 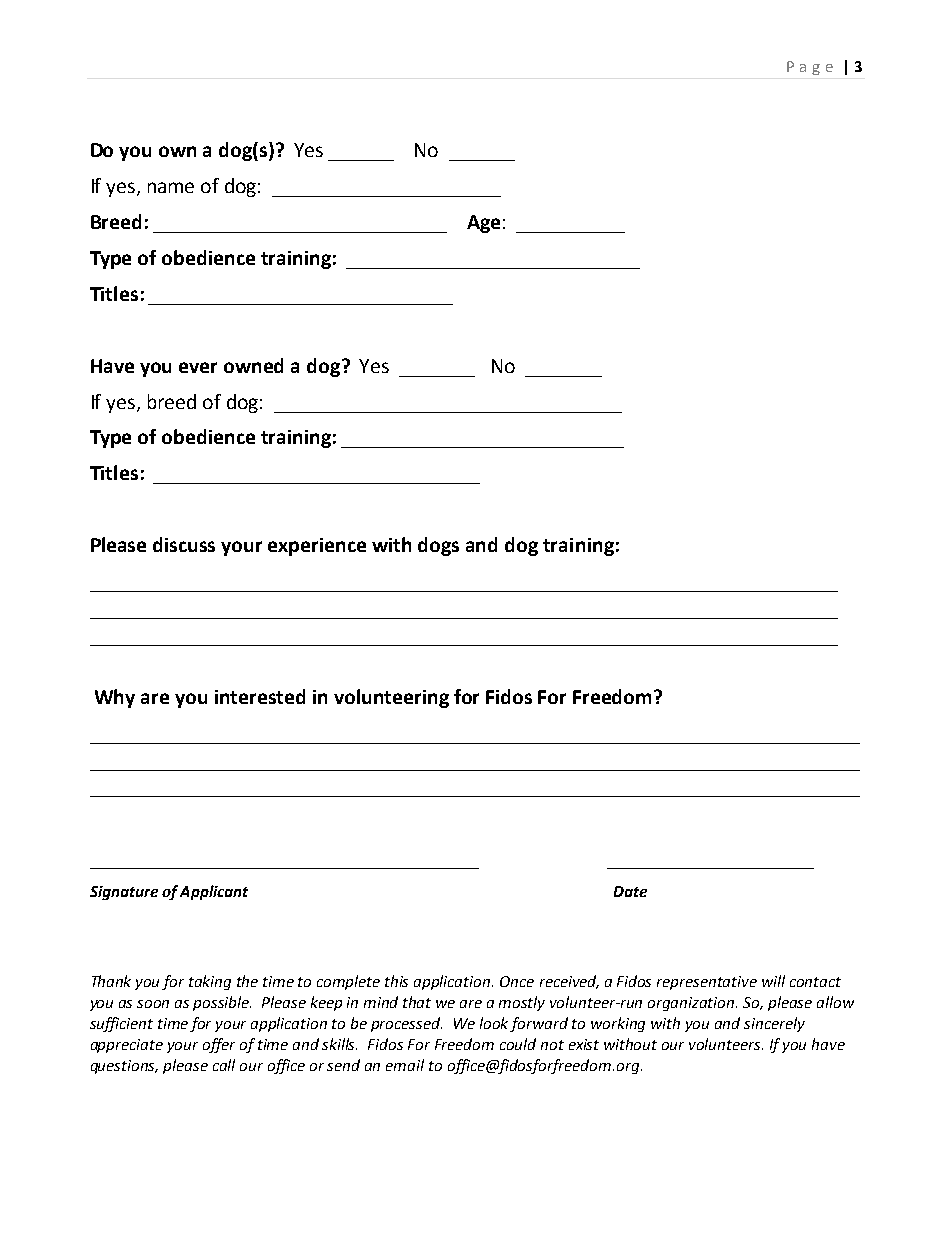 I want to click on ever, so click(x=198, y=367).
